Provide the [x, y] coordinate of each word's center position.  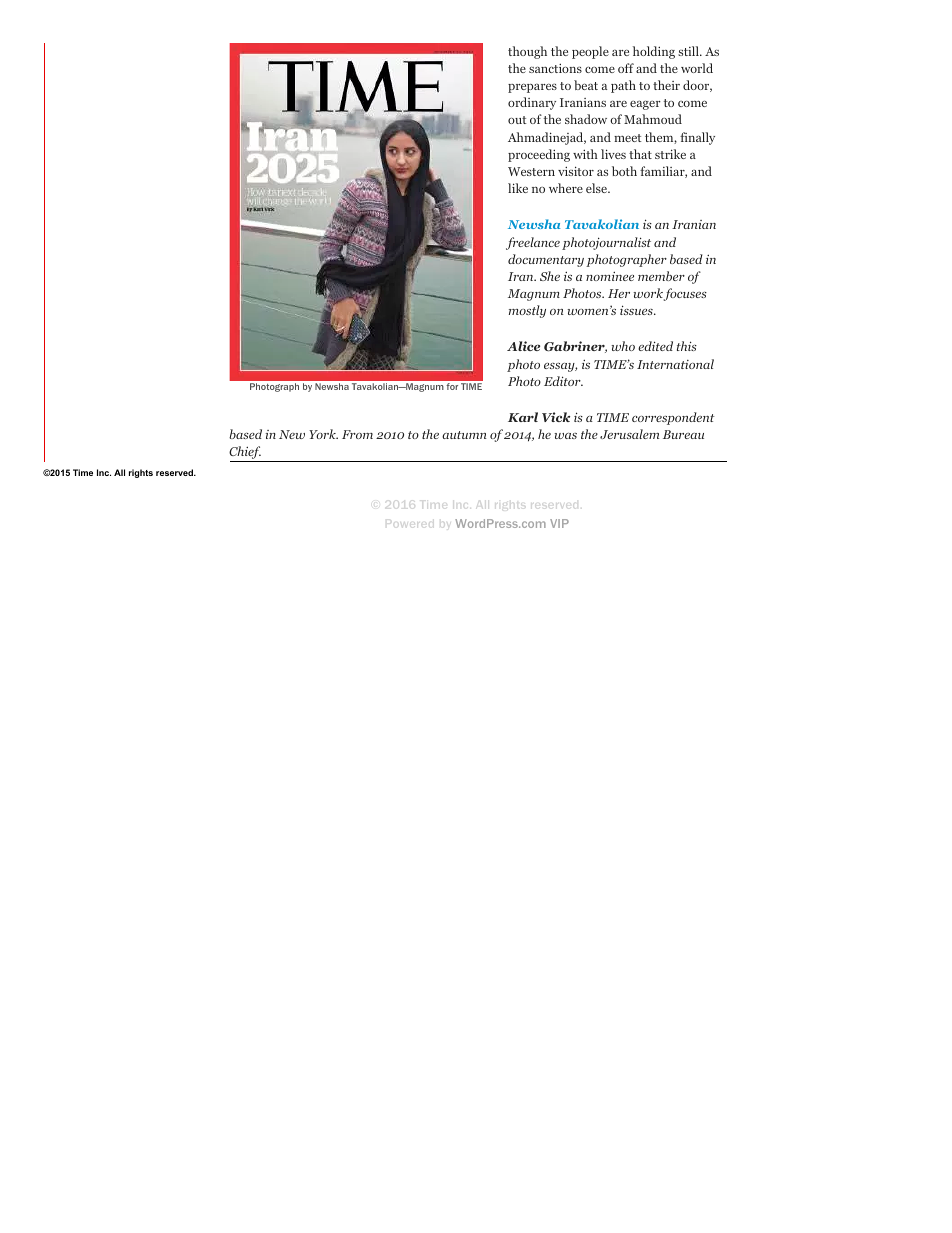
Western [531, 171]
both [624, 171]
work [648, 293]
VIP [559, 523]
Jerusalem [629, 434]
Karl [523, 417]
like [518, 188]
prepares [532, 88]
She [550, 276]
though [527, 52]
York [323, 434]
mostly [527, 311]
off [626, 68]
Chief [246, 454]
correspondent [673, 418]
